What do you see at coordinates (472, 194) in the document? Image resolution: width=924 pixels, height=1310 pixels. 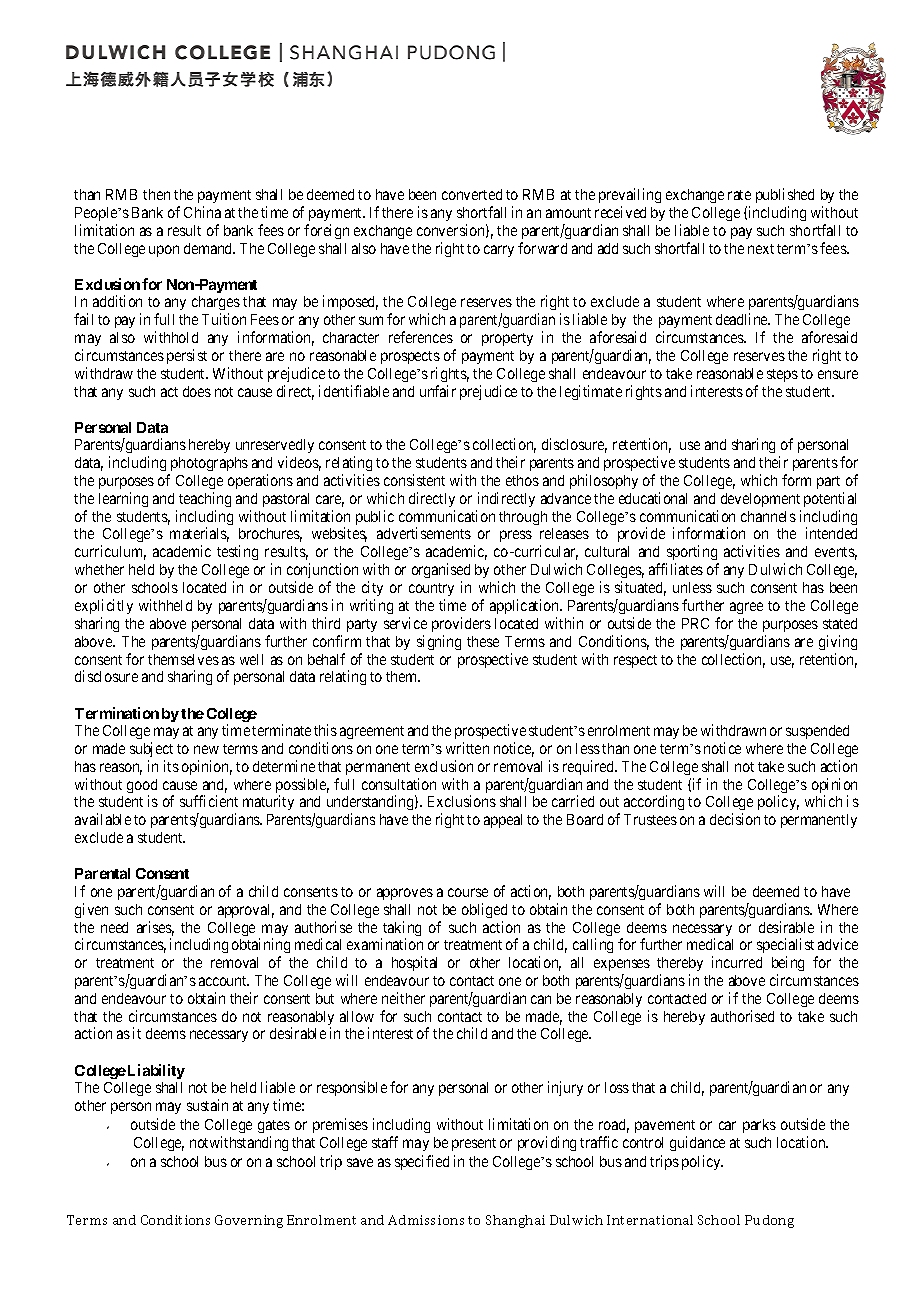 I see `converted` at bounding box center [472, 194].
